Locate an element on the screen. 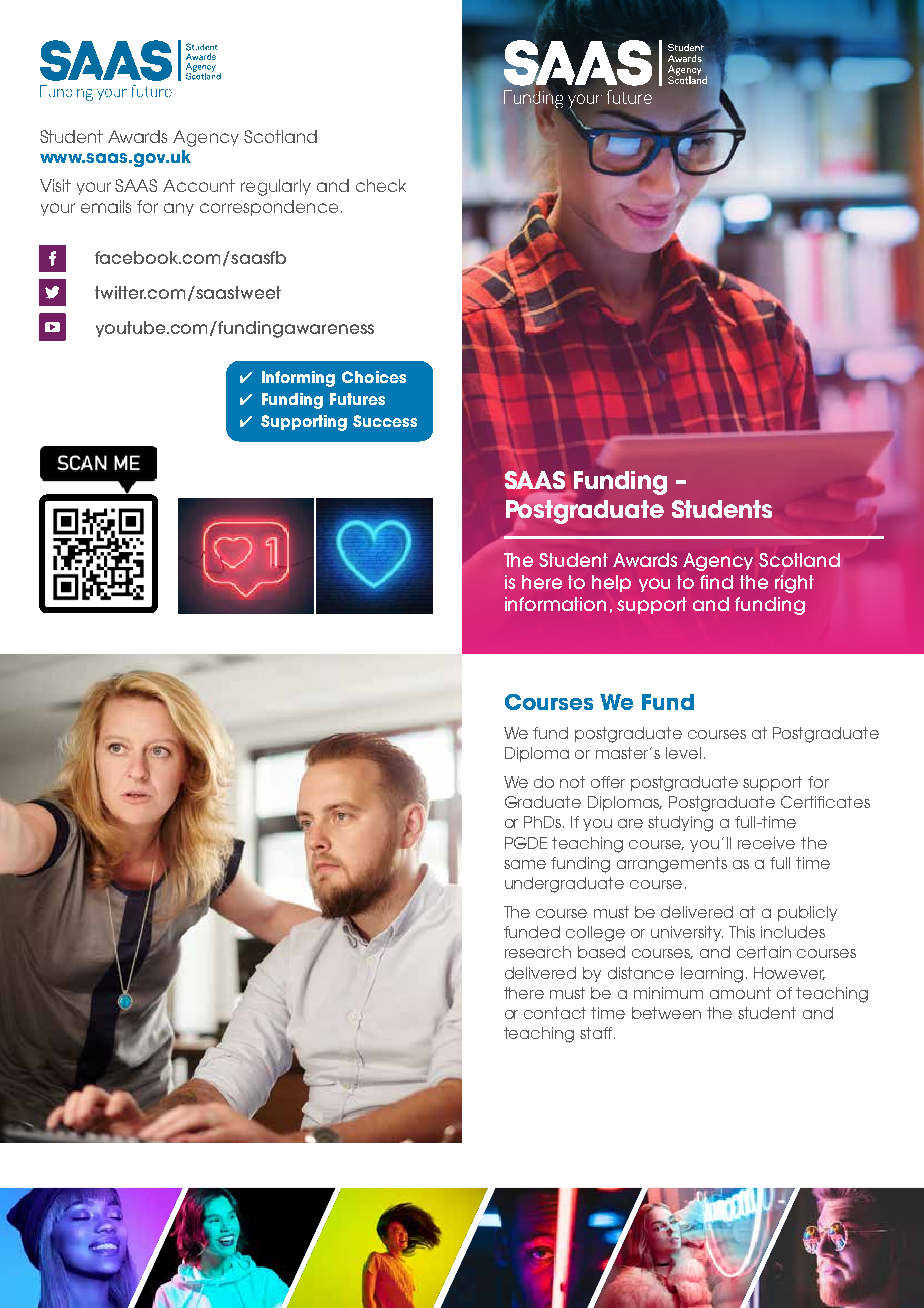 This screenshot has height=1308, width=924. studying is located at coordinates (680, 824).
